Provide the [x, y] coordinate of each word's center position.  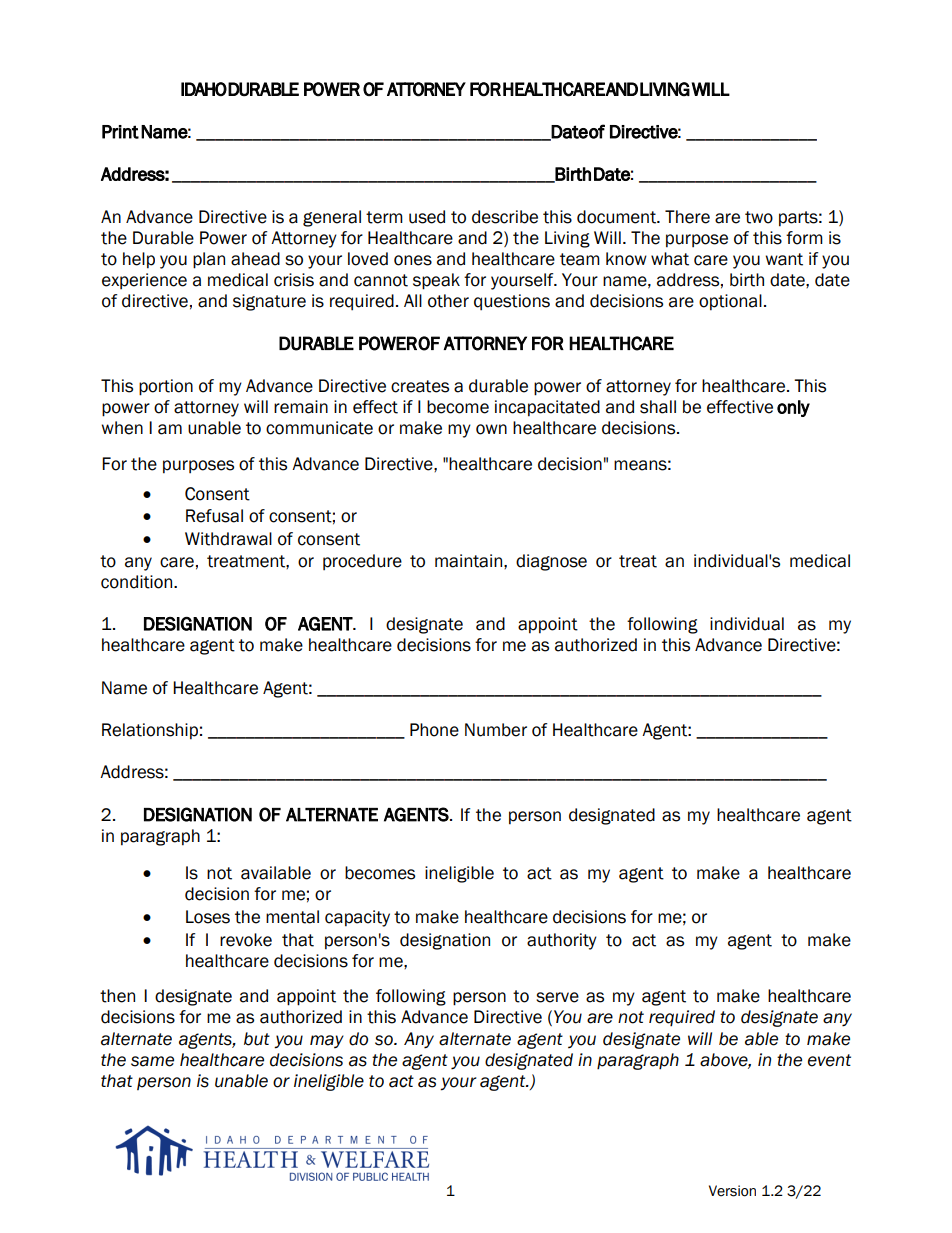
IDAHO [204, 89]
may [327, 1041]
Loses [208, 917]
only [793, 408]
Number [496, 730]
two [759, 217]
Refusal [214, 516]
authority [562, 941]
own [491, 429]
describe [505, 217]
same [152, 1061]
